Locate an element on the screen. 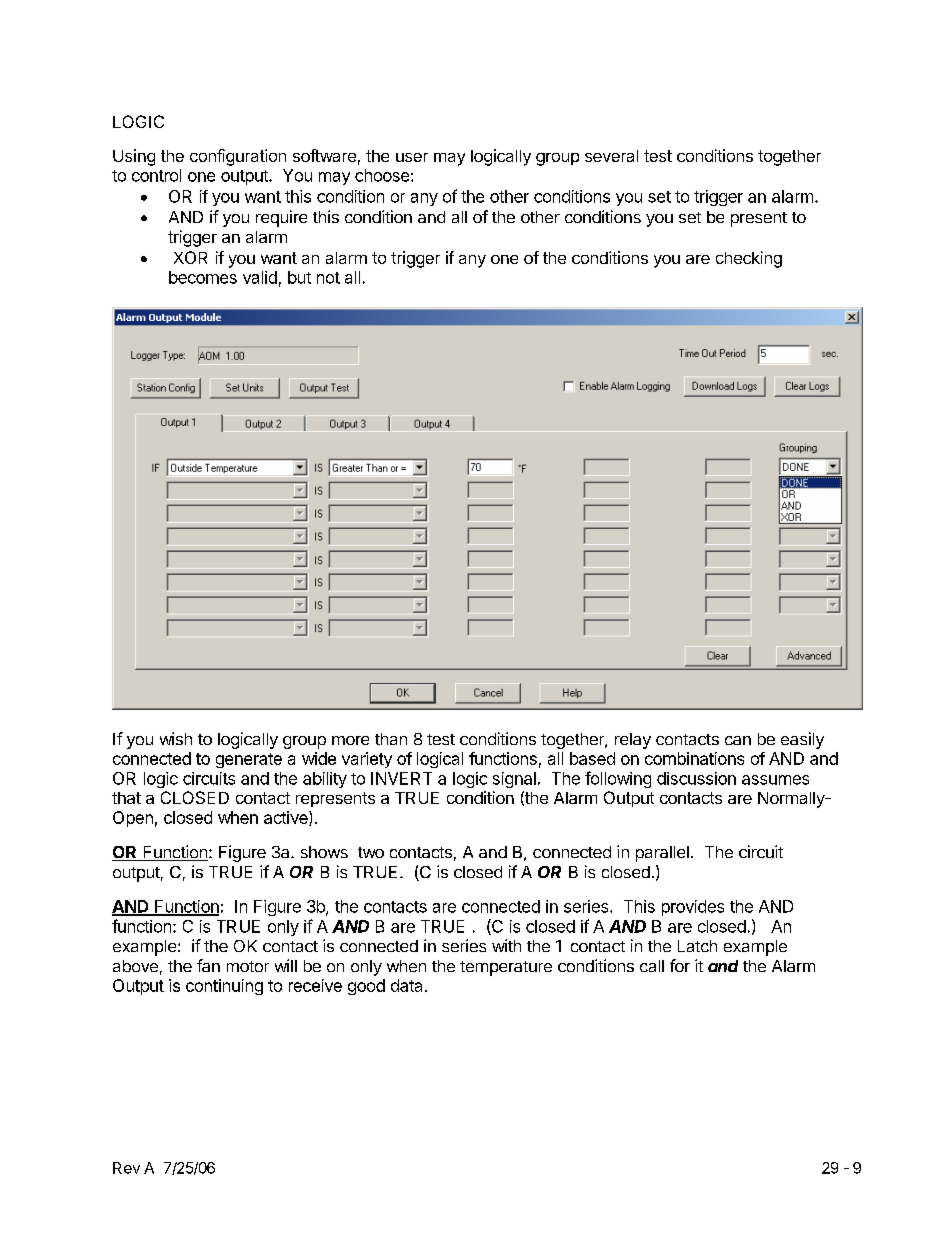  not is located at coordinates (328, 278).
